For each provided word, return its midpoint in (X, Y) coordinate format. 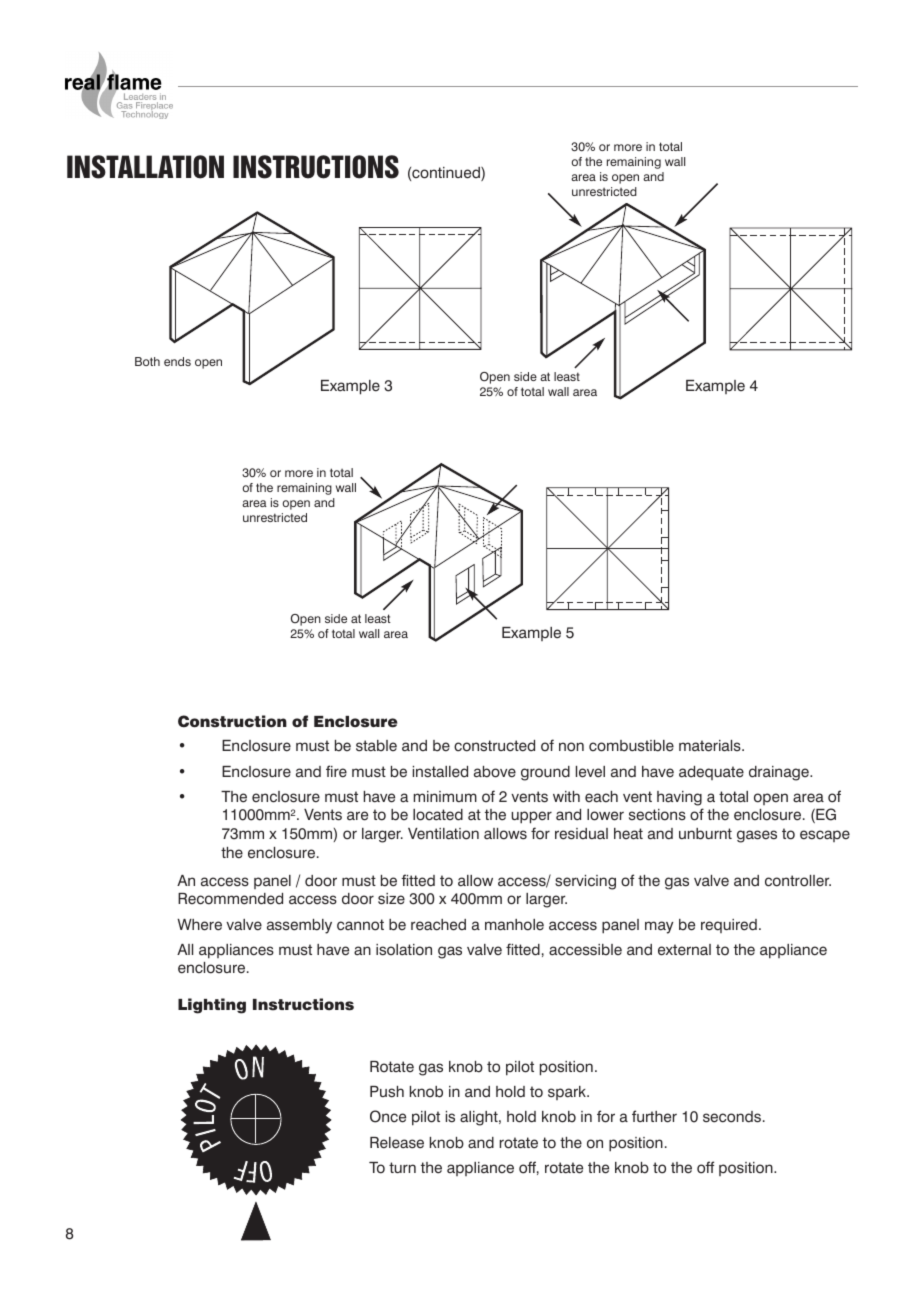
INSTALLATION (145, 167)
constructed (494, 746)
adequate (711, 773)
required (729, 926)
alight (480, 1118)
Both (147, 361)
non (571, 747)
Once (388, 1116)
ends (177, 361)
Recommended (230, 899)
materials (711, 746)
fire (336, 771)
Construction (232, 721)
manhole (514, 925)
